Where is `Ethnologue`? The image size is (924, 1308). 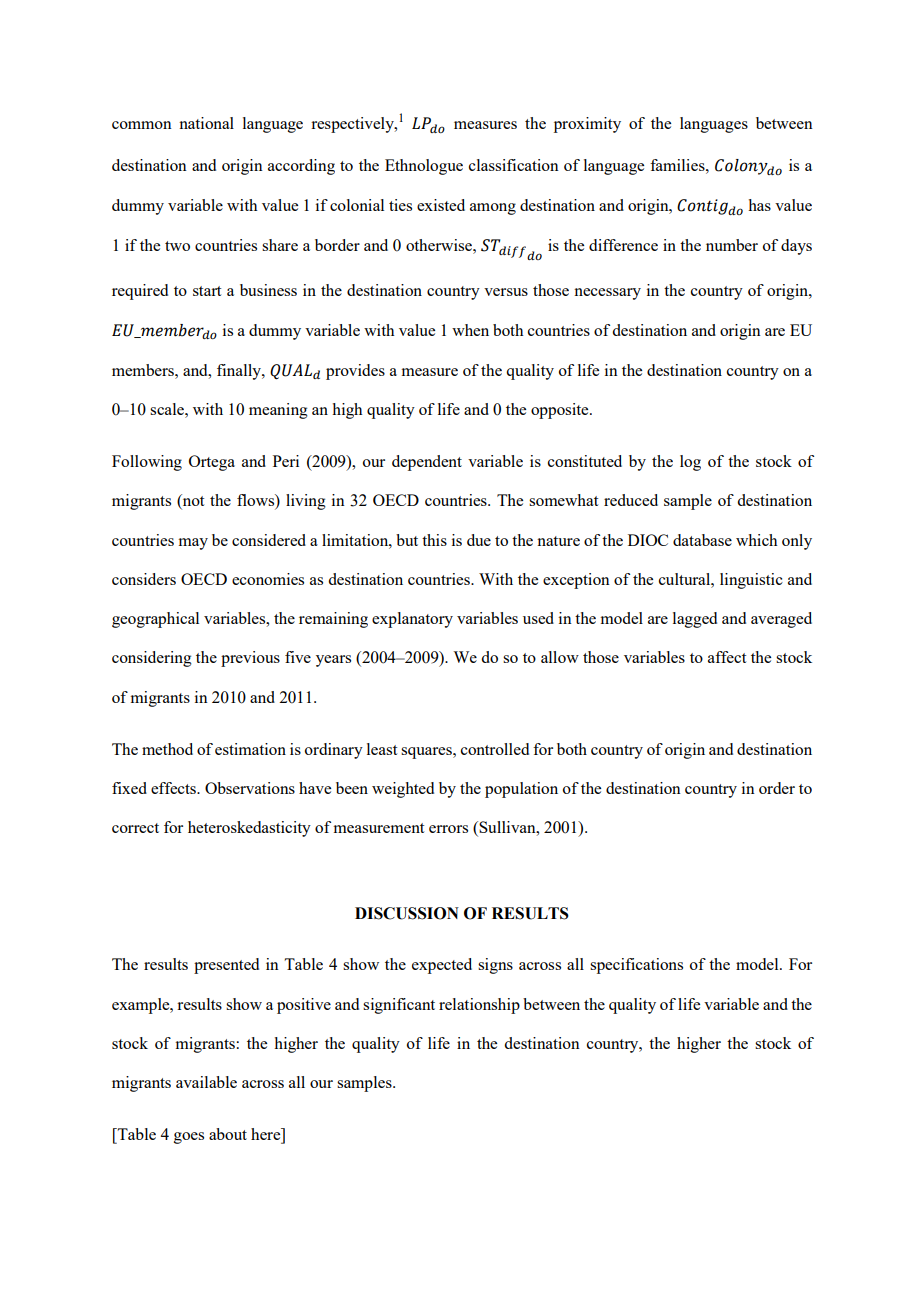 Ethnologue is located at coordinates (424, 167).
